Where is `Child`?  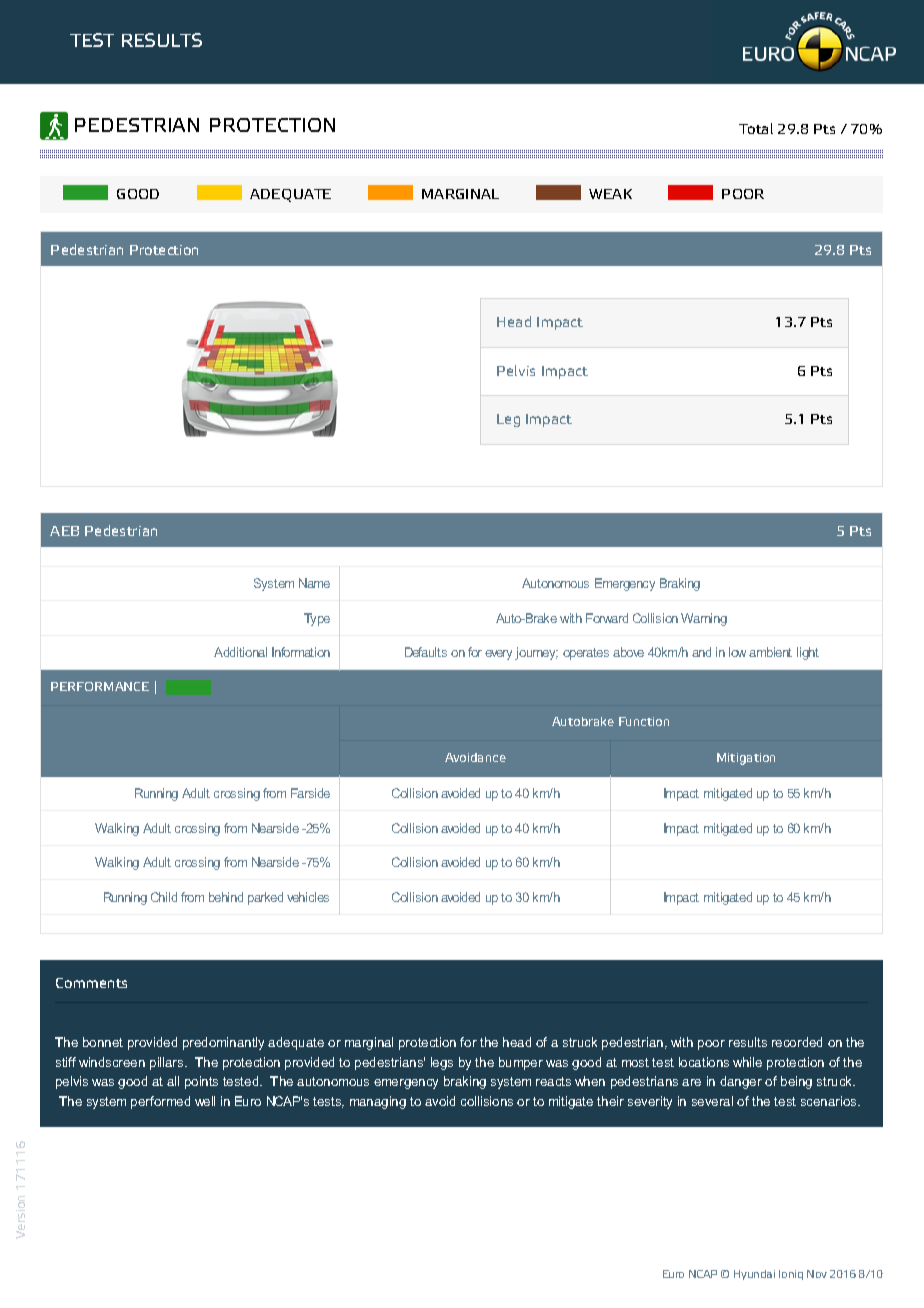
Child is located at coordinates (164, 897).
